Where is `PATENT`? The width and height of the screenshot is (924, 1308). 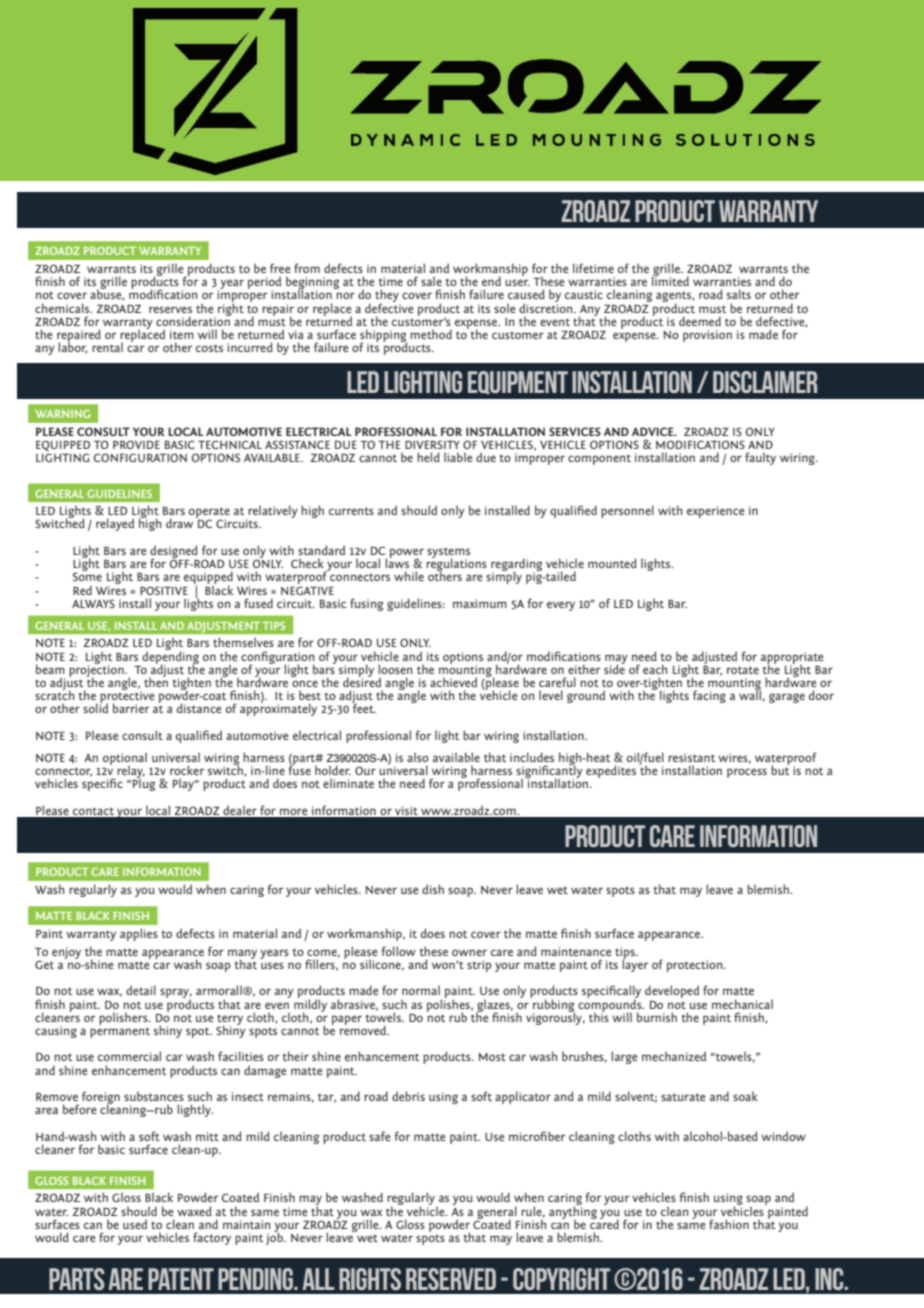
PATENT is located at coordinates (181, 1279).
